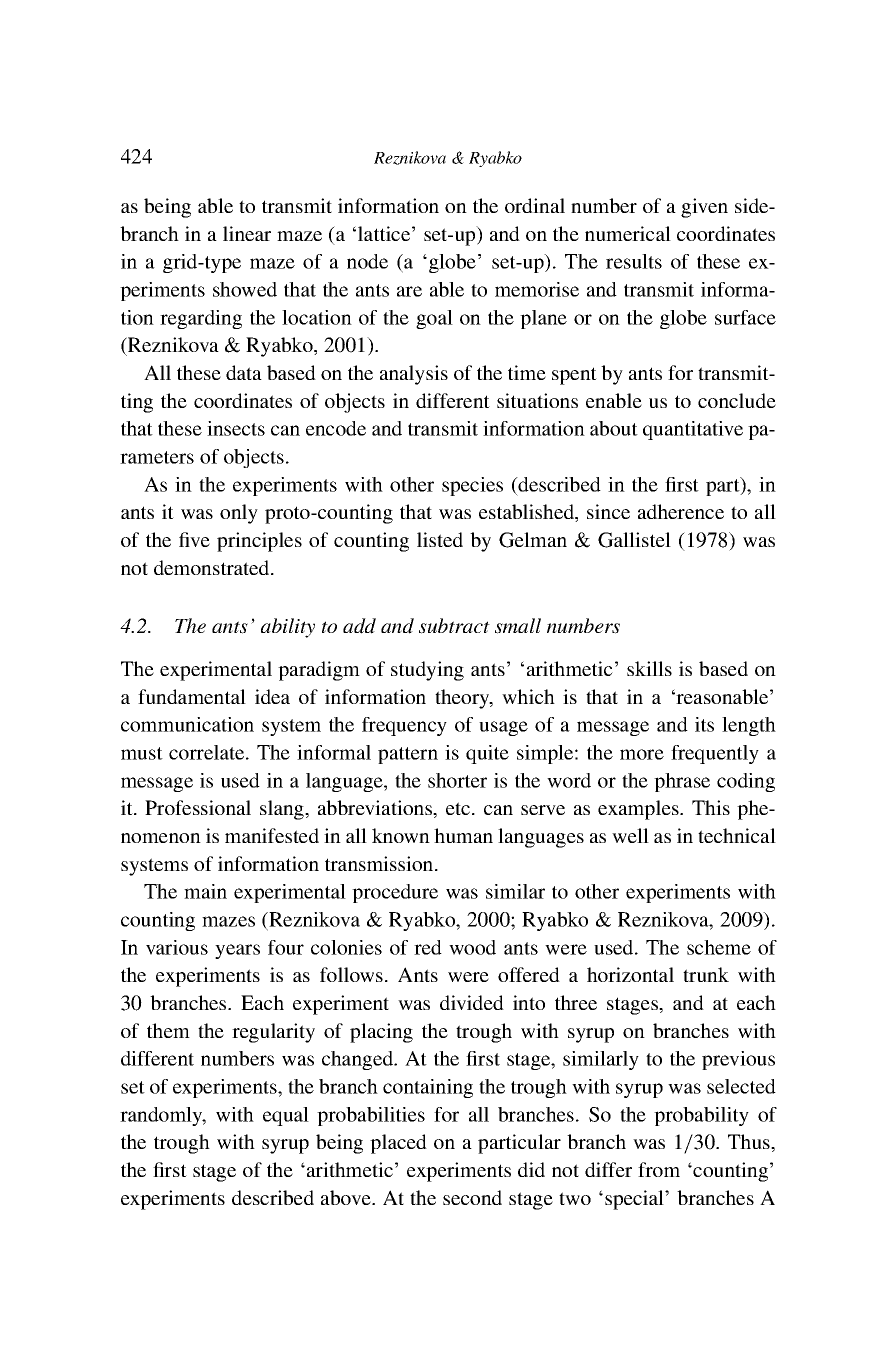 The image size is (896, 1345). I want to click on given, so click(704, 208).
